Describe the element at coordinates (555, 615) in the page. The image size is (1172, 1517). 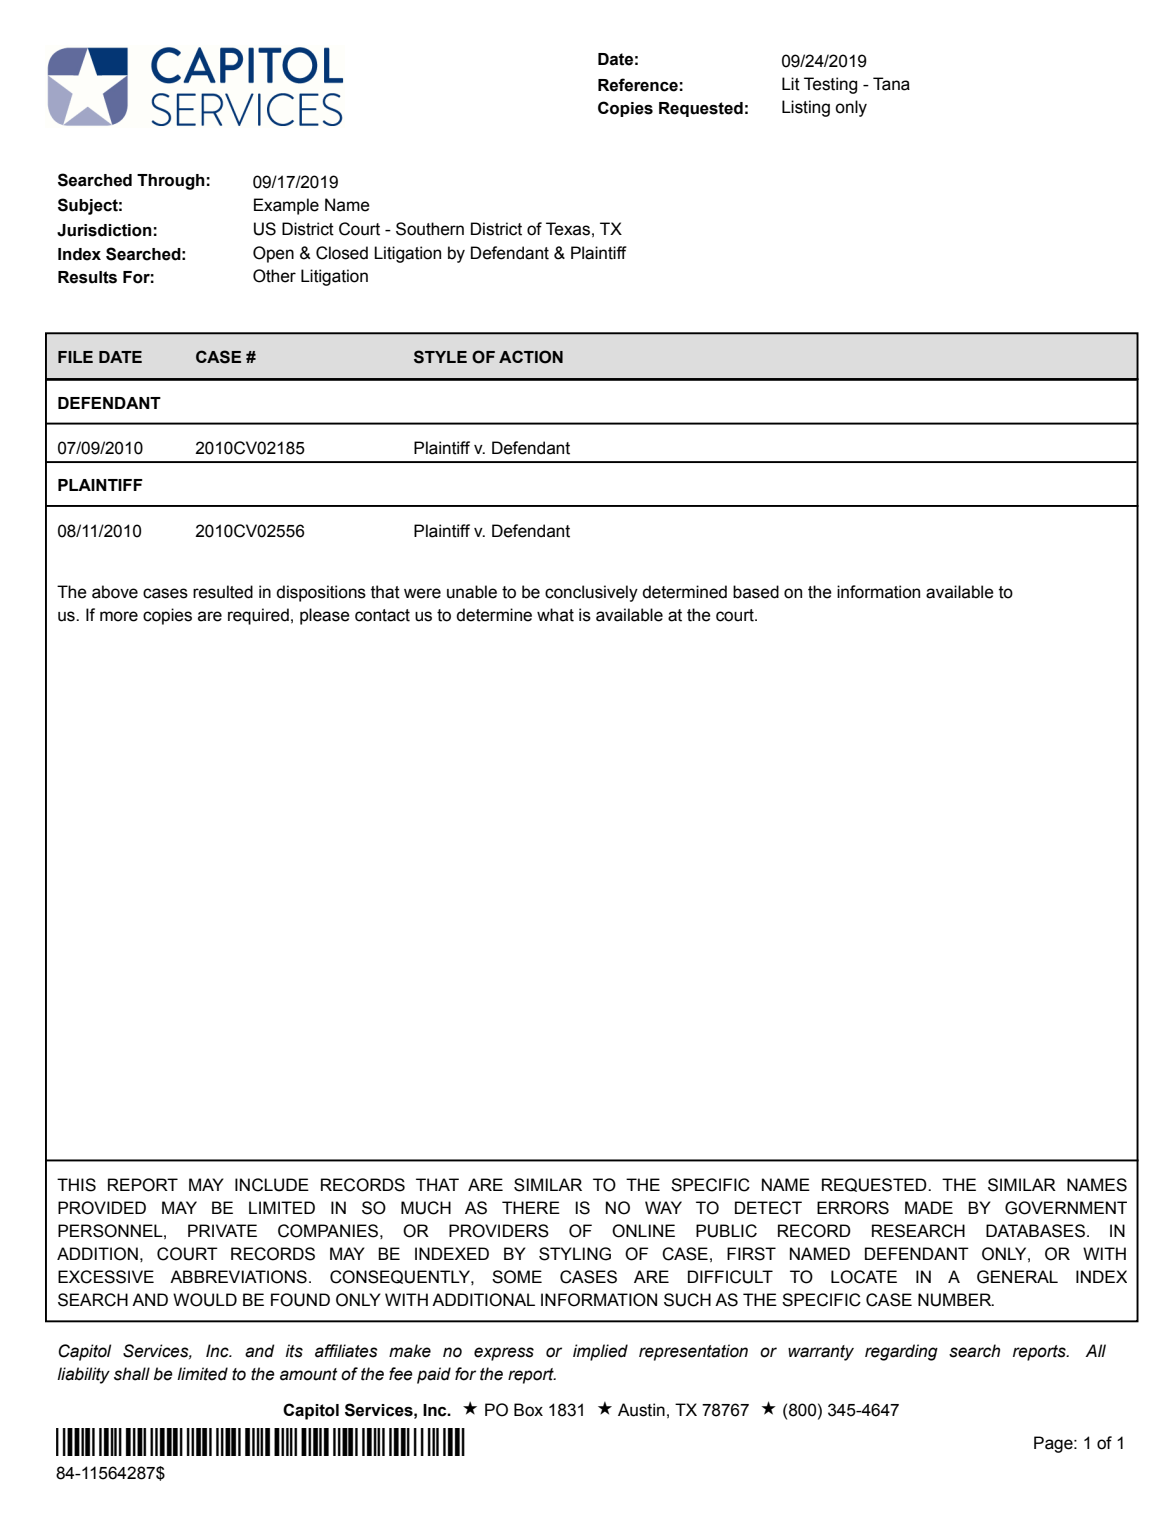
I see `what` at that location.
